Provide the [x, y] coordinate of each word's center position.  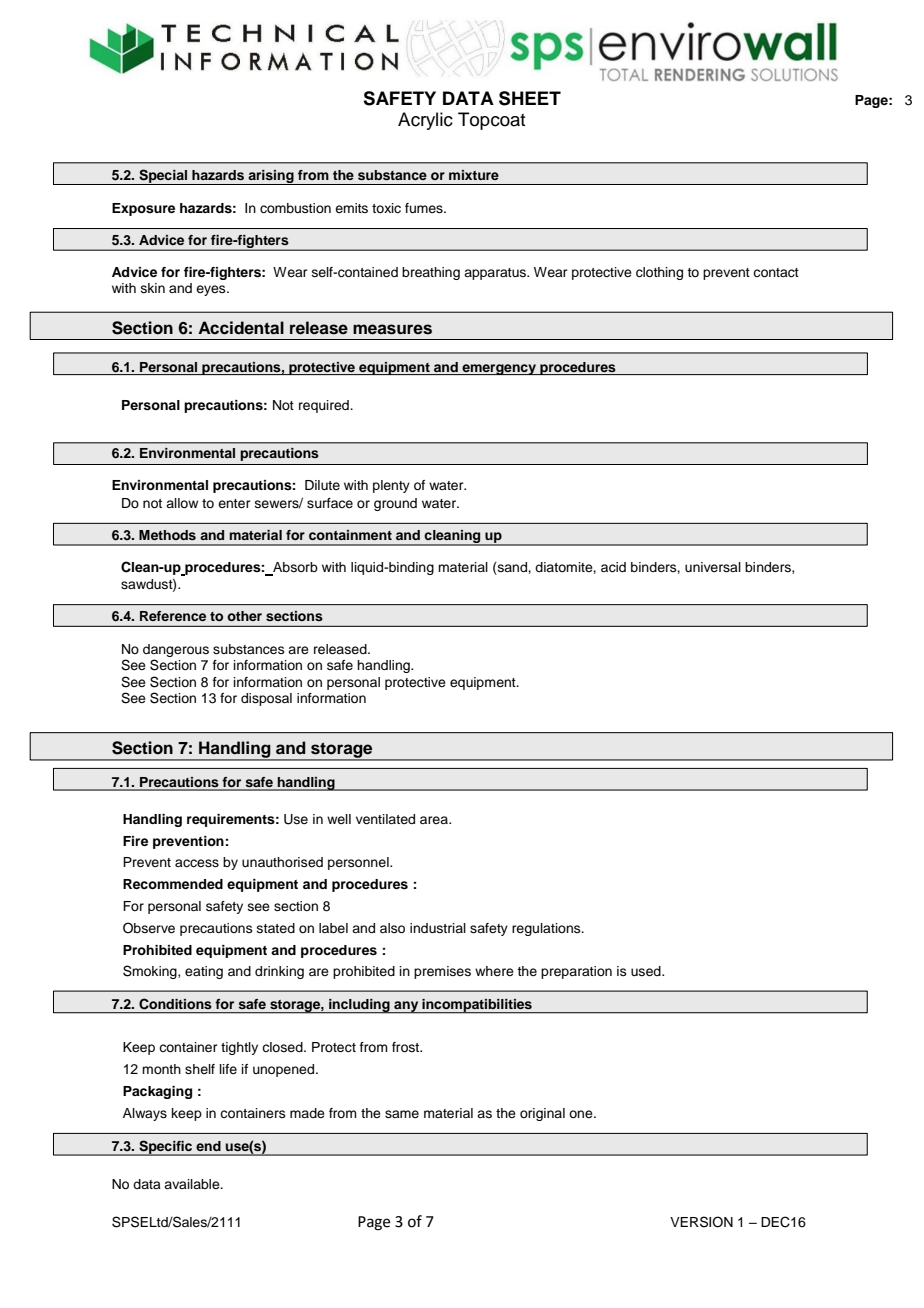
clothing [659, 273]
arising [271, 177]
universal [713, 567]
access [197, 863]
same [402, 1114]
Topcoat [491, 121]
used [647, 971]
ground [395, 504]
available [193, 1184]
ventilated [385, 819]
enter [234, 503]
